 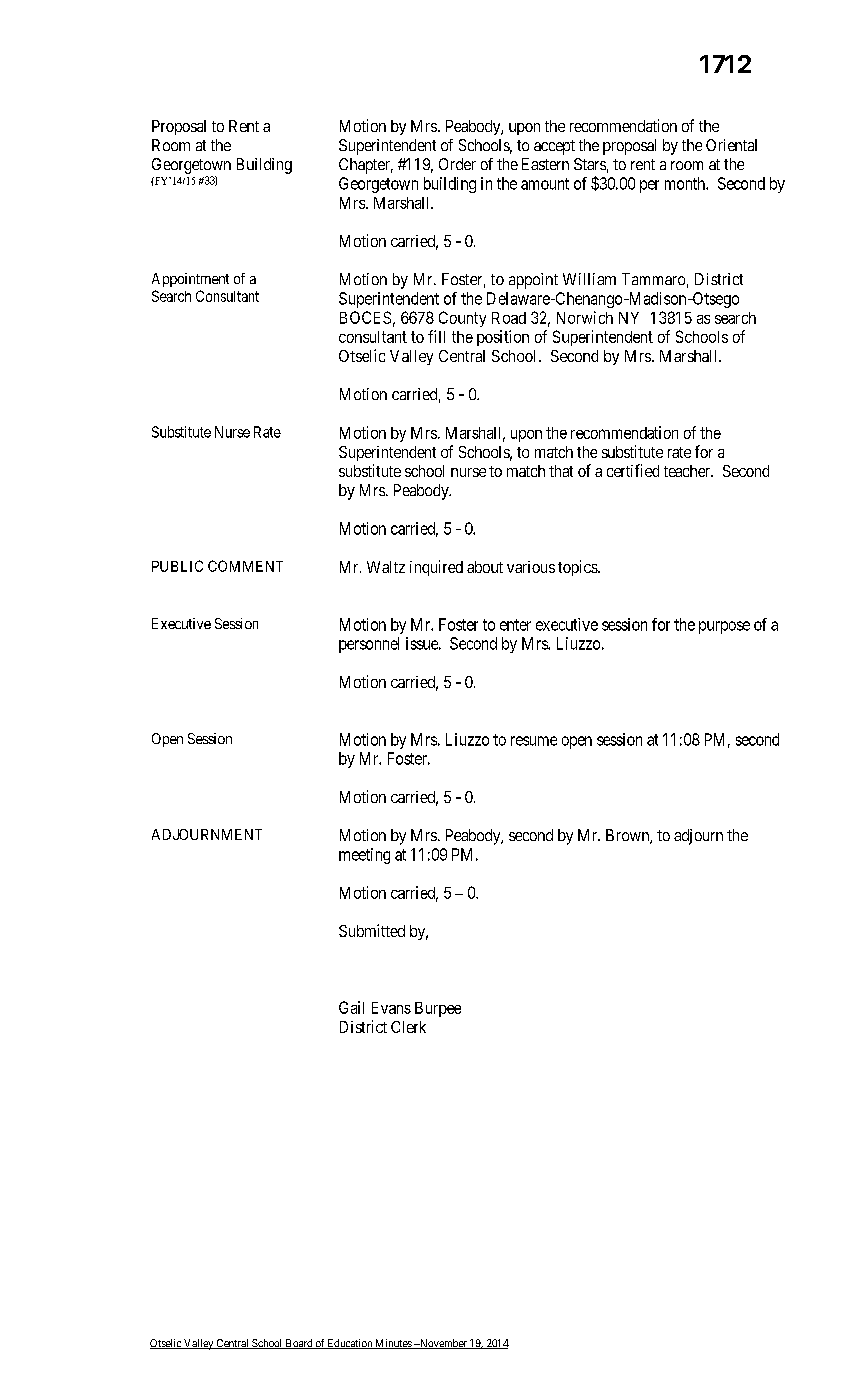 I want to click on amount, so click(x=545, y=184).
